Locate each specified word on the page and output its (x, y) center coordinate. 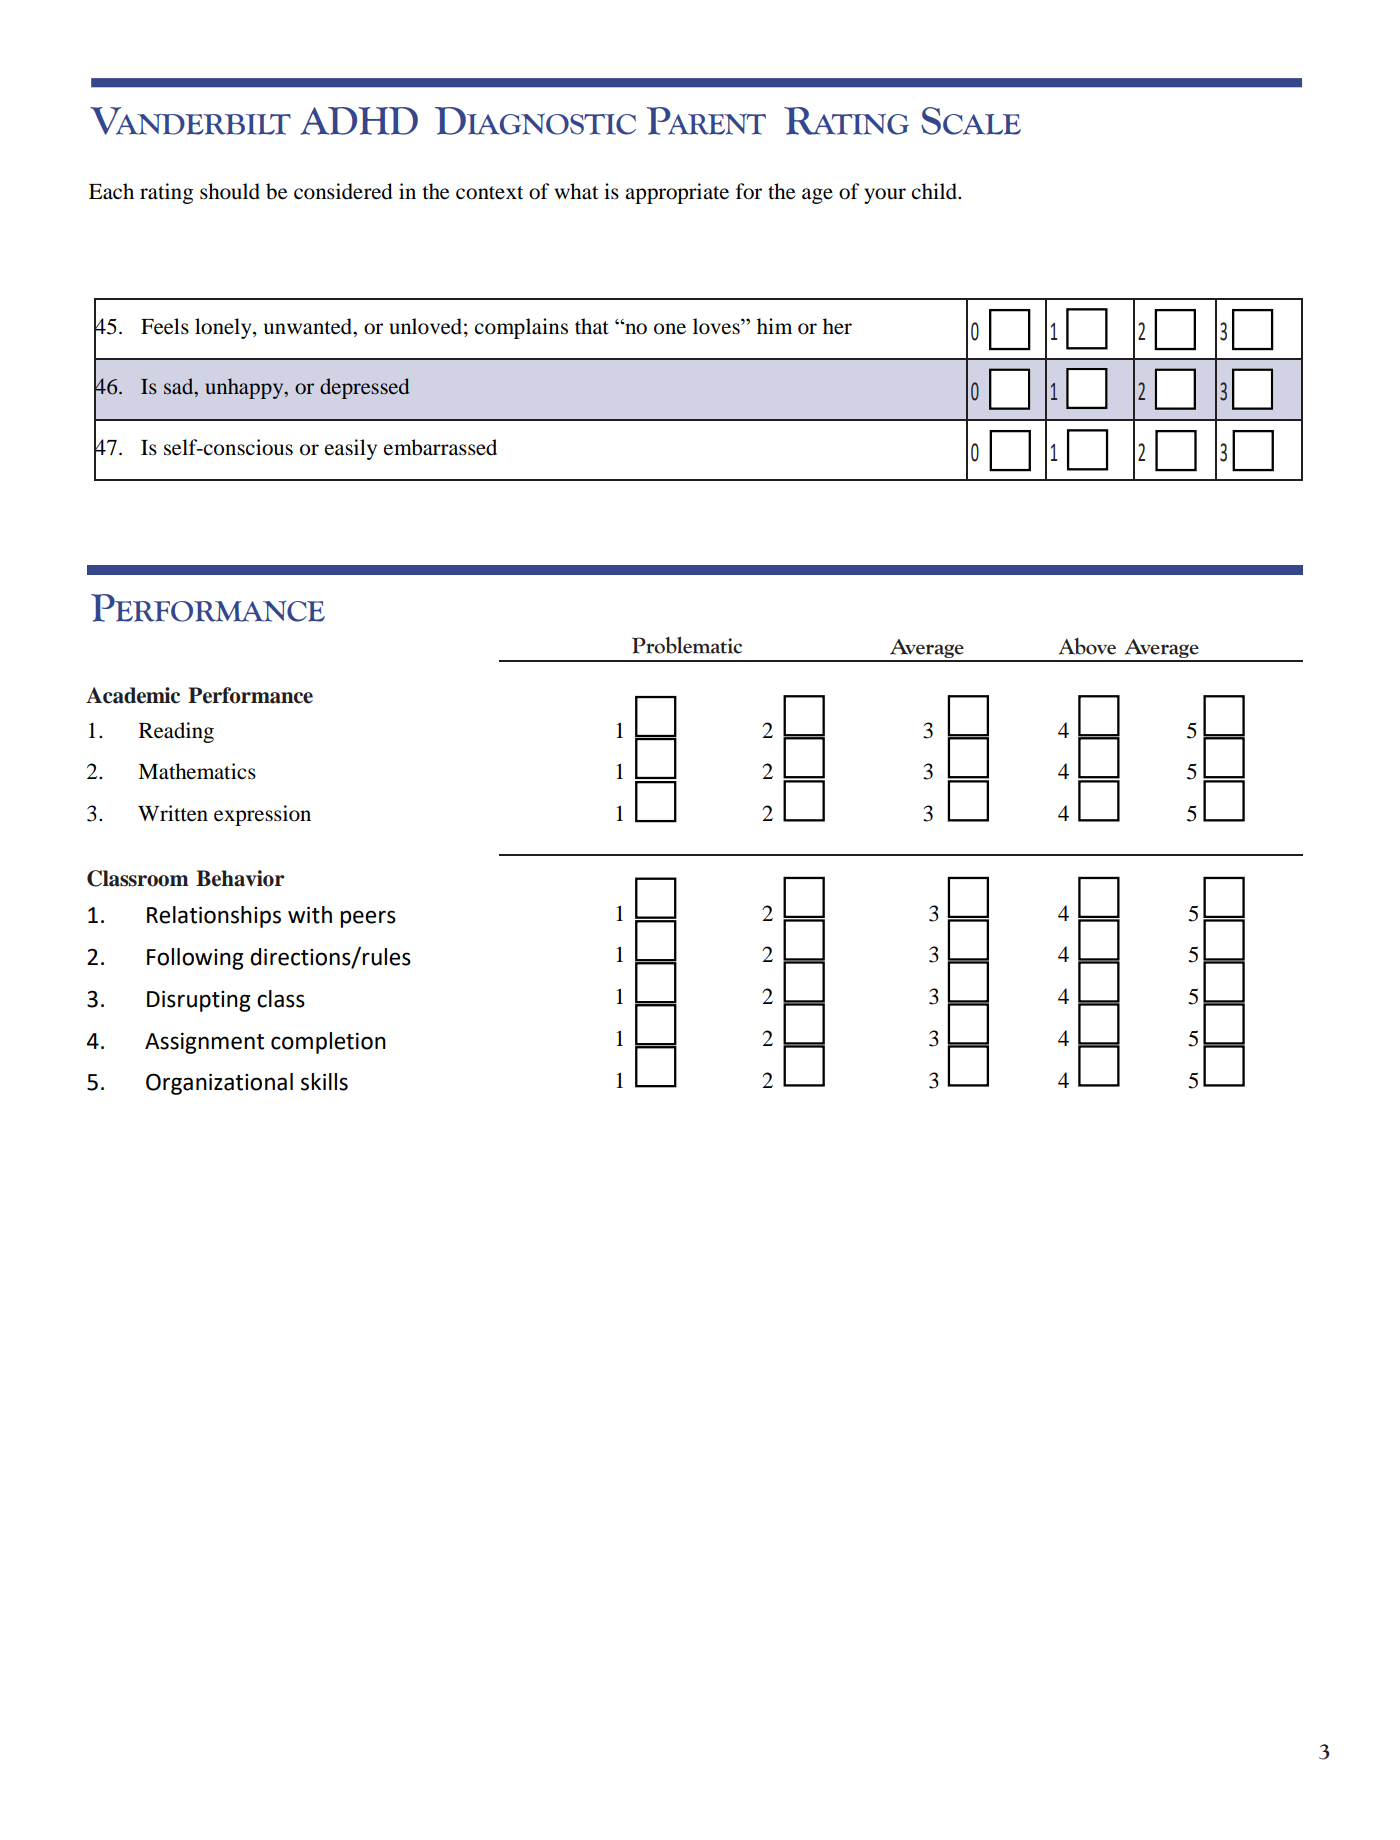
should (230, 191)
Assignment (204, 1043)
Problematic (687, 645)
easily (351, 449)
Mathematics (197, 771)
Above (1087, 646)
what (576, 191)
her (837, 326)
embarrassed (440, 447)
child (935, 191)
